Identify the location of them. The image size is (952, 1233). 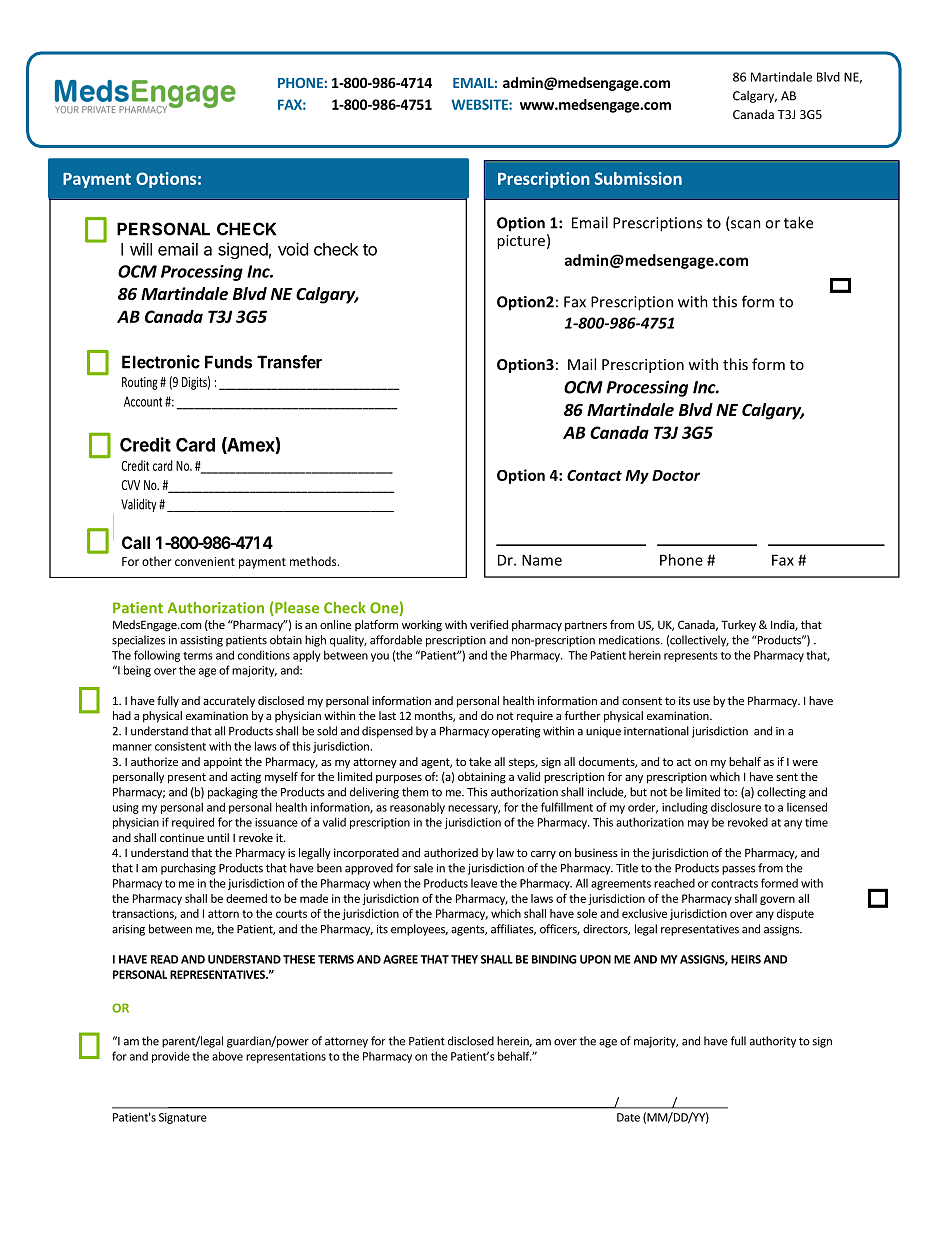
(415, 792).
